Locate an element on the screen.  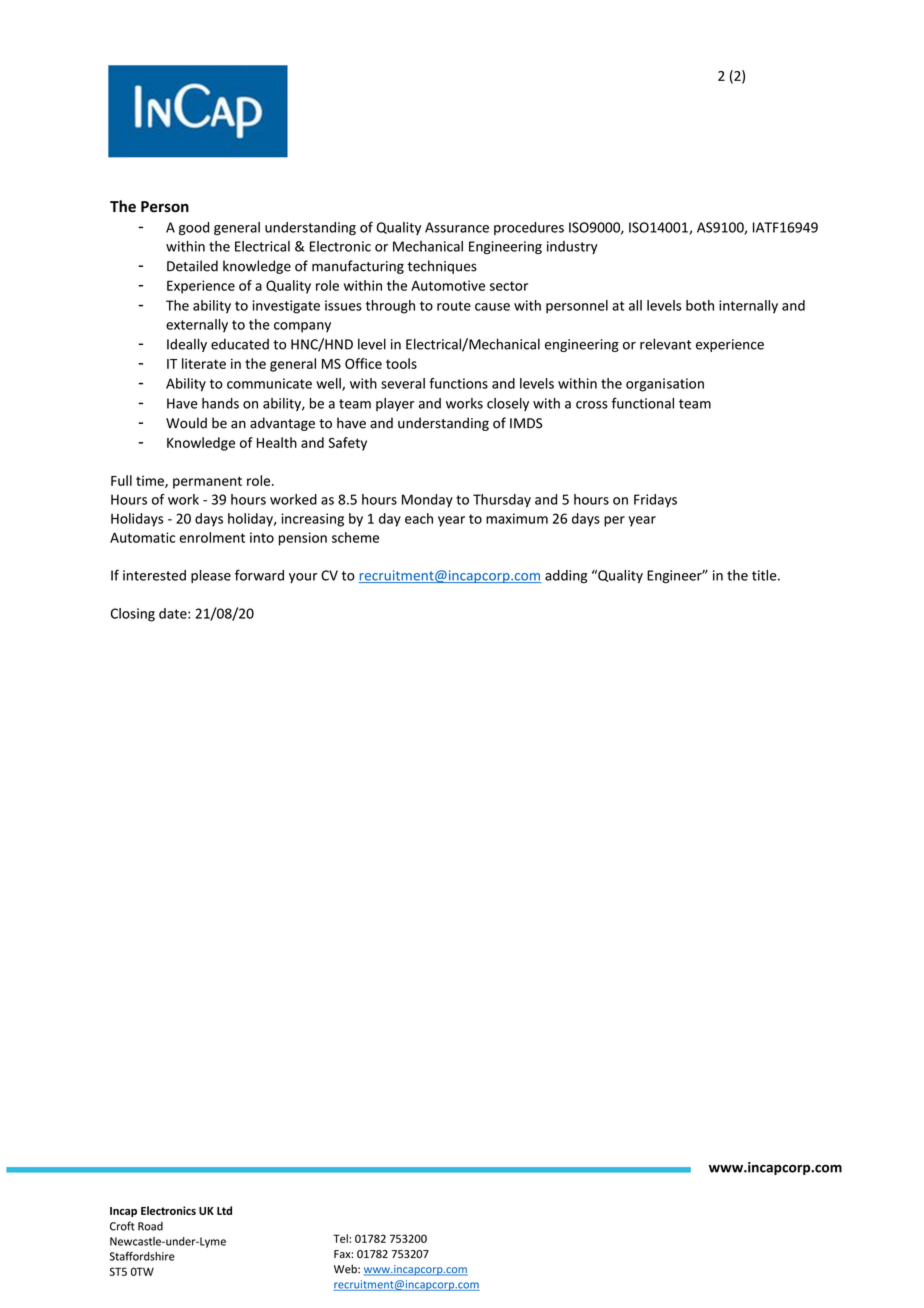
adding is located at coordinates (566, 577).
